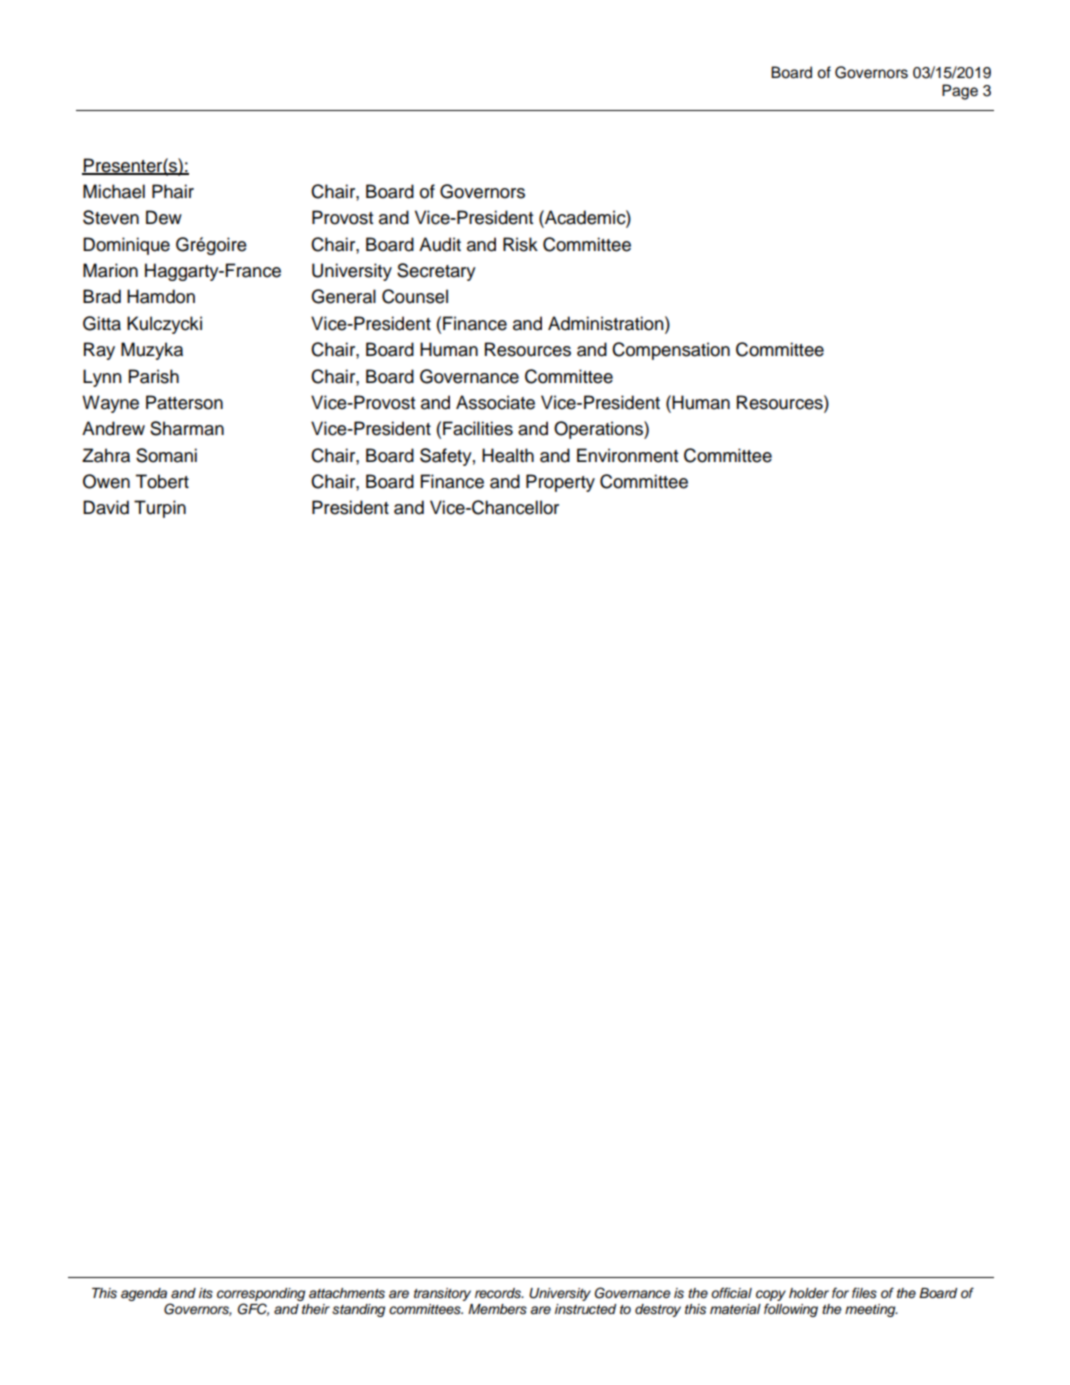  What do you see at coordinates (173, 191) in the screenshot?
I see `Phair` at bounding box center [173, 191].
